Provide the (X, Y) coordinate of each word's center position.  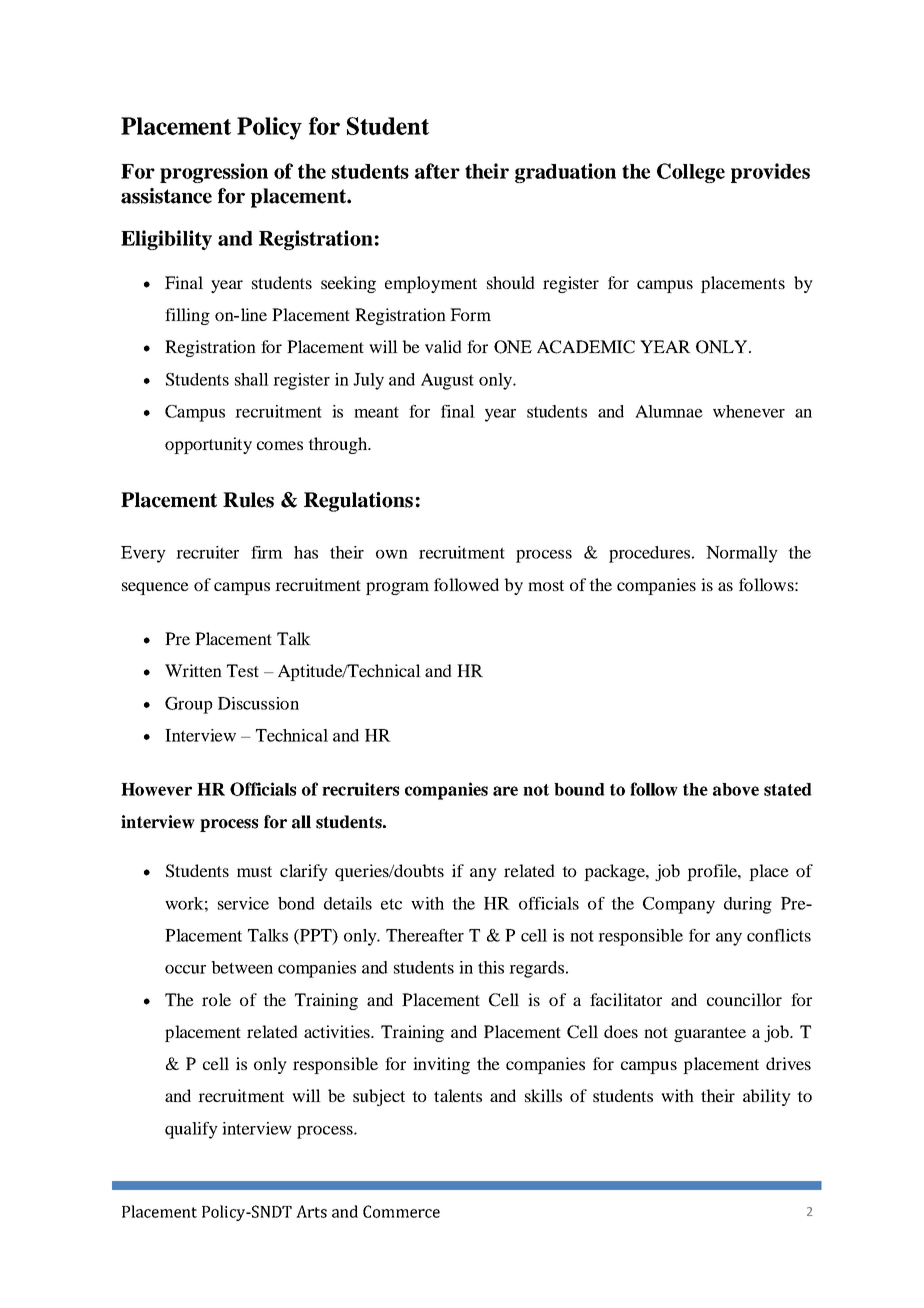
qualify (191, 1130)
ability (767, 1097)
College (691, 173)
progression (214, 173)
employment (431, 284)
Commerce (401, 1211)
